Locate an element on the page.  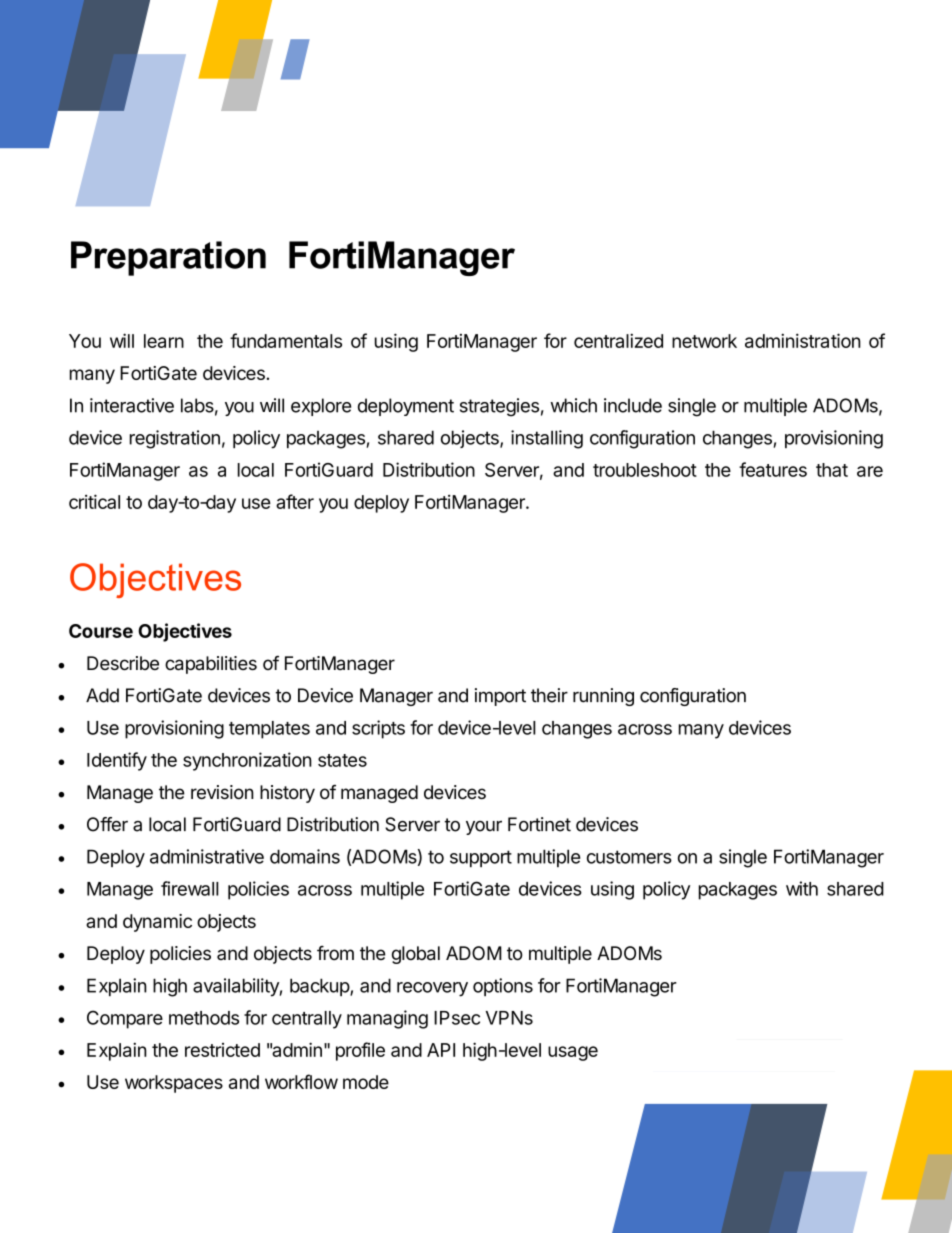
running is located at coordinates (603, 697).
